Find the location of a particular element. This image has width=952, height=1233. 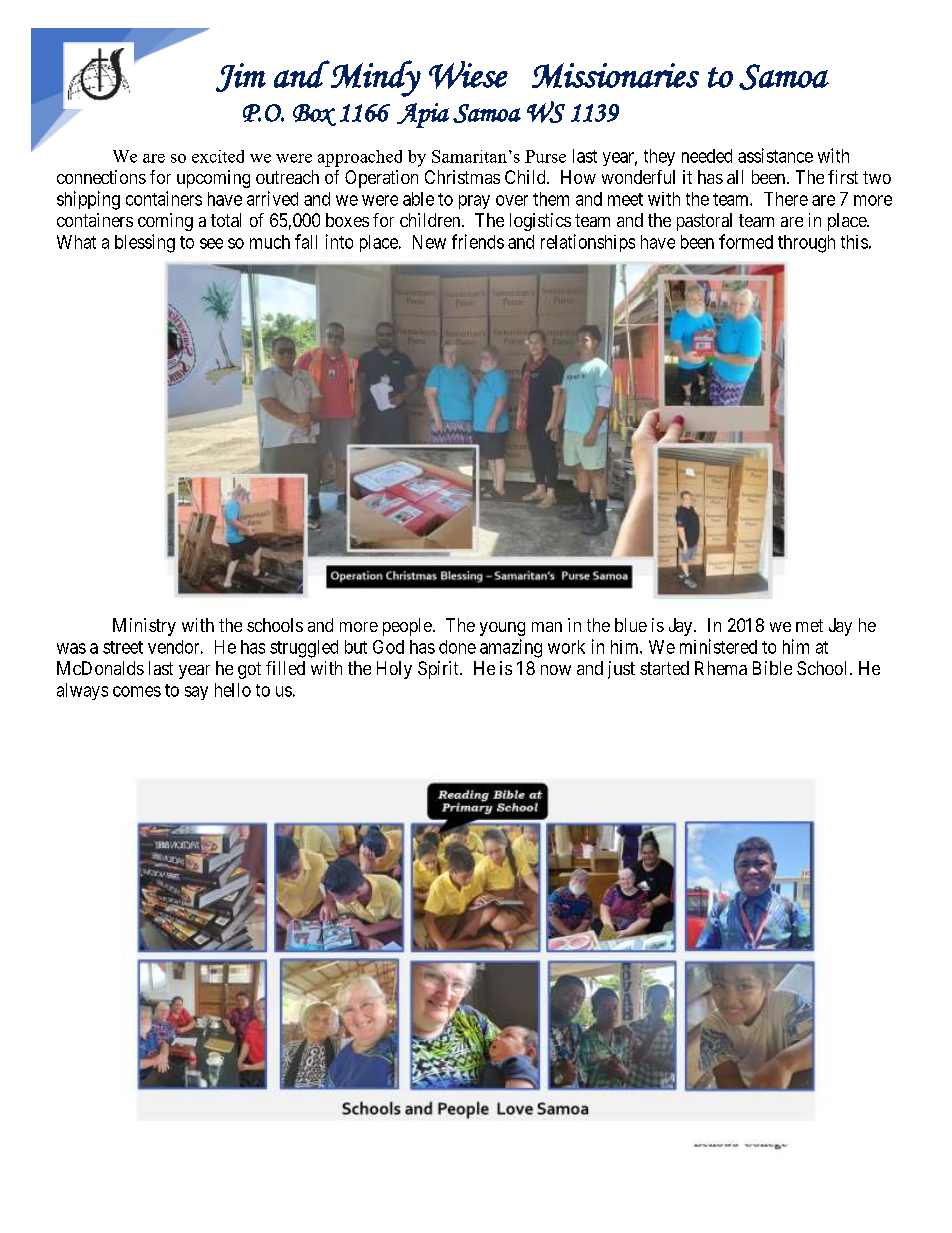

assistance is located at coordinates (775, 155).
